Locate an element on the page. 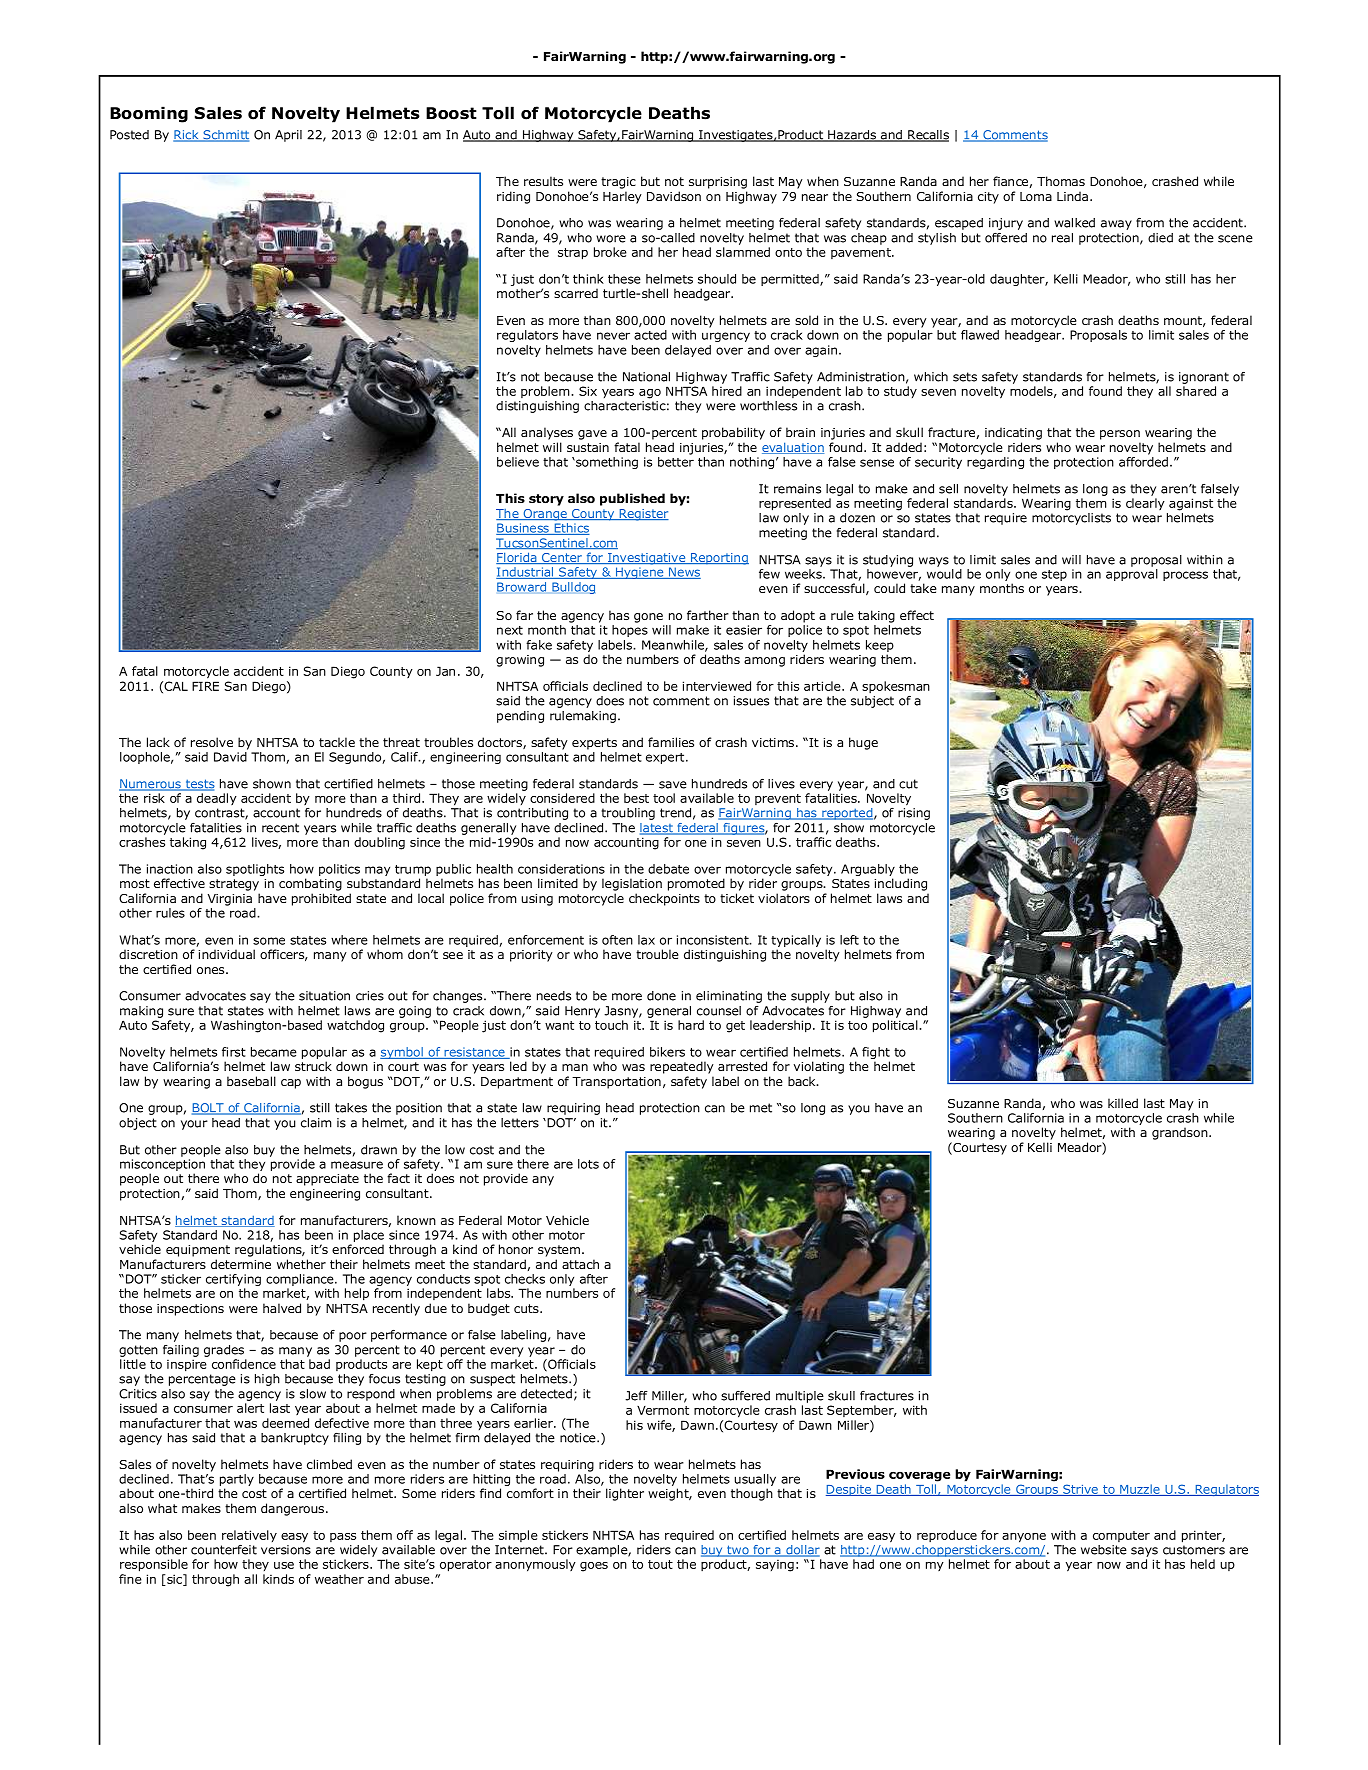 This document has height=1770, width=1368. relatively is located at coordinates (249, 1536).
